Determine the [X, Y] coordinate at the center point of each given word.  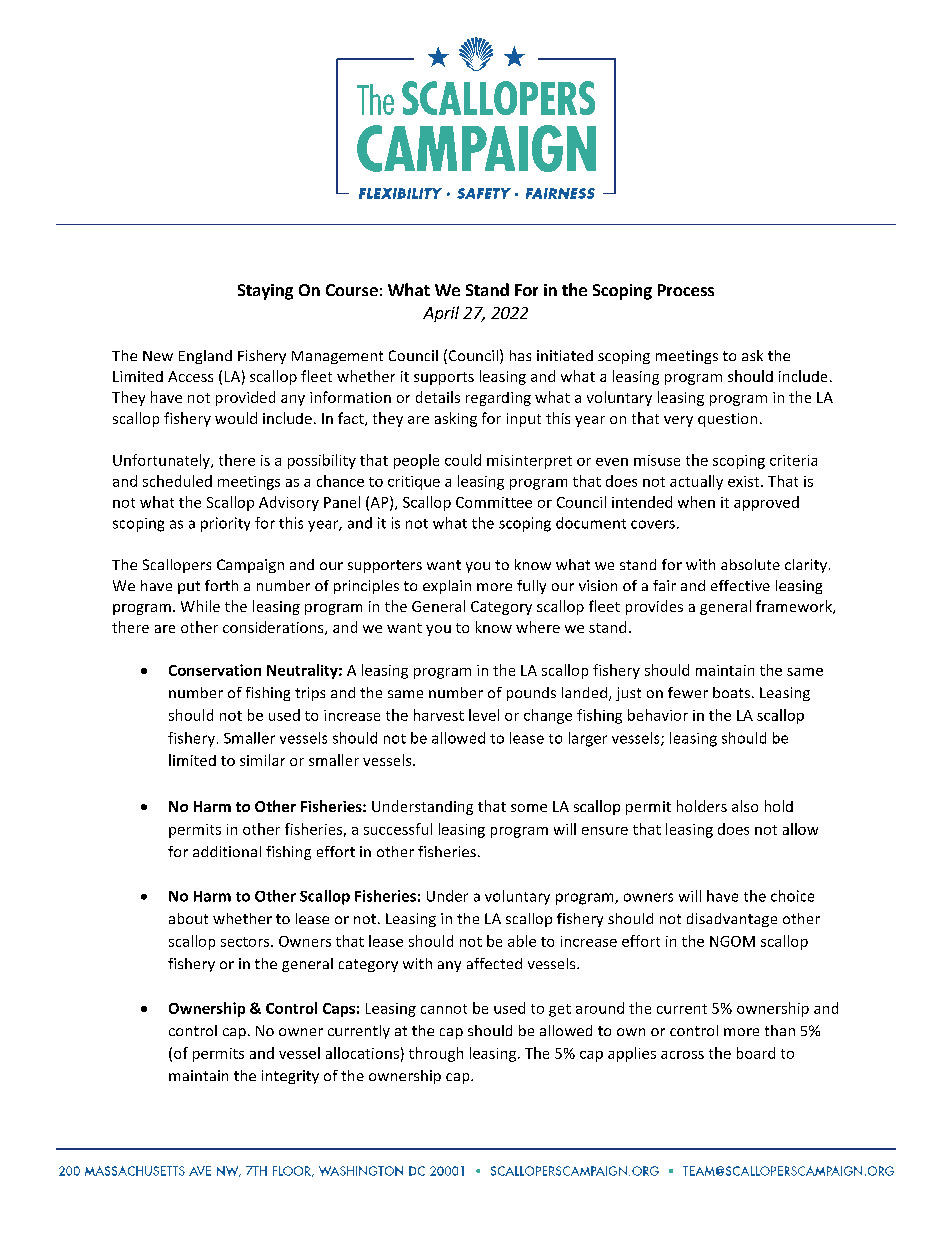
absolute [750, 564]
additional [227, 851]
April [441, 314]
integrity [290, 1077]
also [745, 806]
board [756, 1053]
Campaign [250, 566]
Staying [265, 292]
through [436, 1054]
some [529, 808]
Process [686, 290]
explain [447, 587]
